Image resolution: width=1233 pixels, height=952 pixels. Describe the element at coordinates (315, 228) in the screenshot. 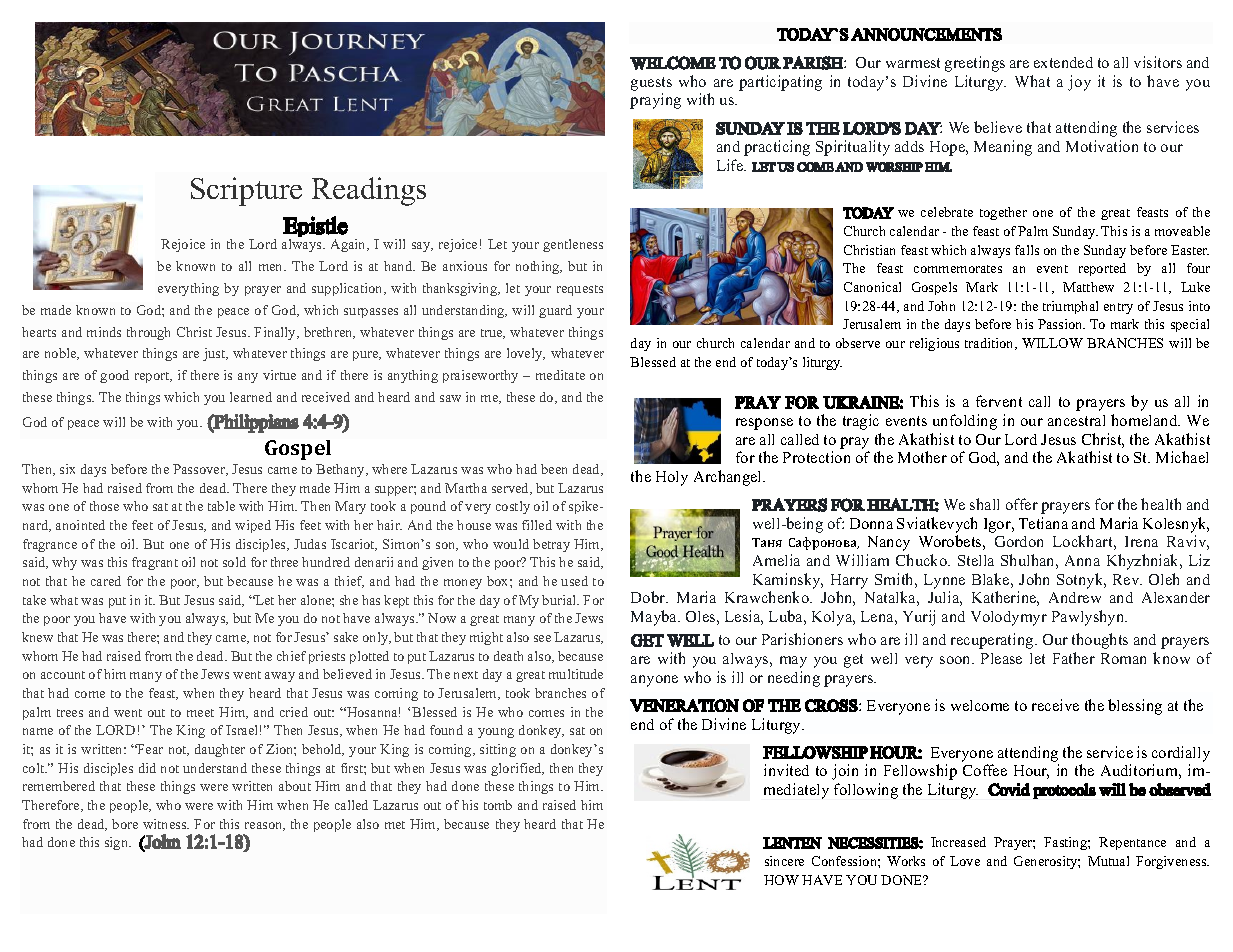

I see `Epistle` at that location.
